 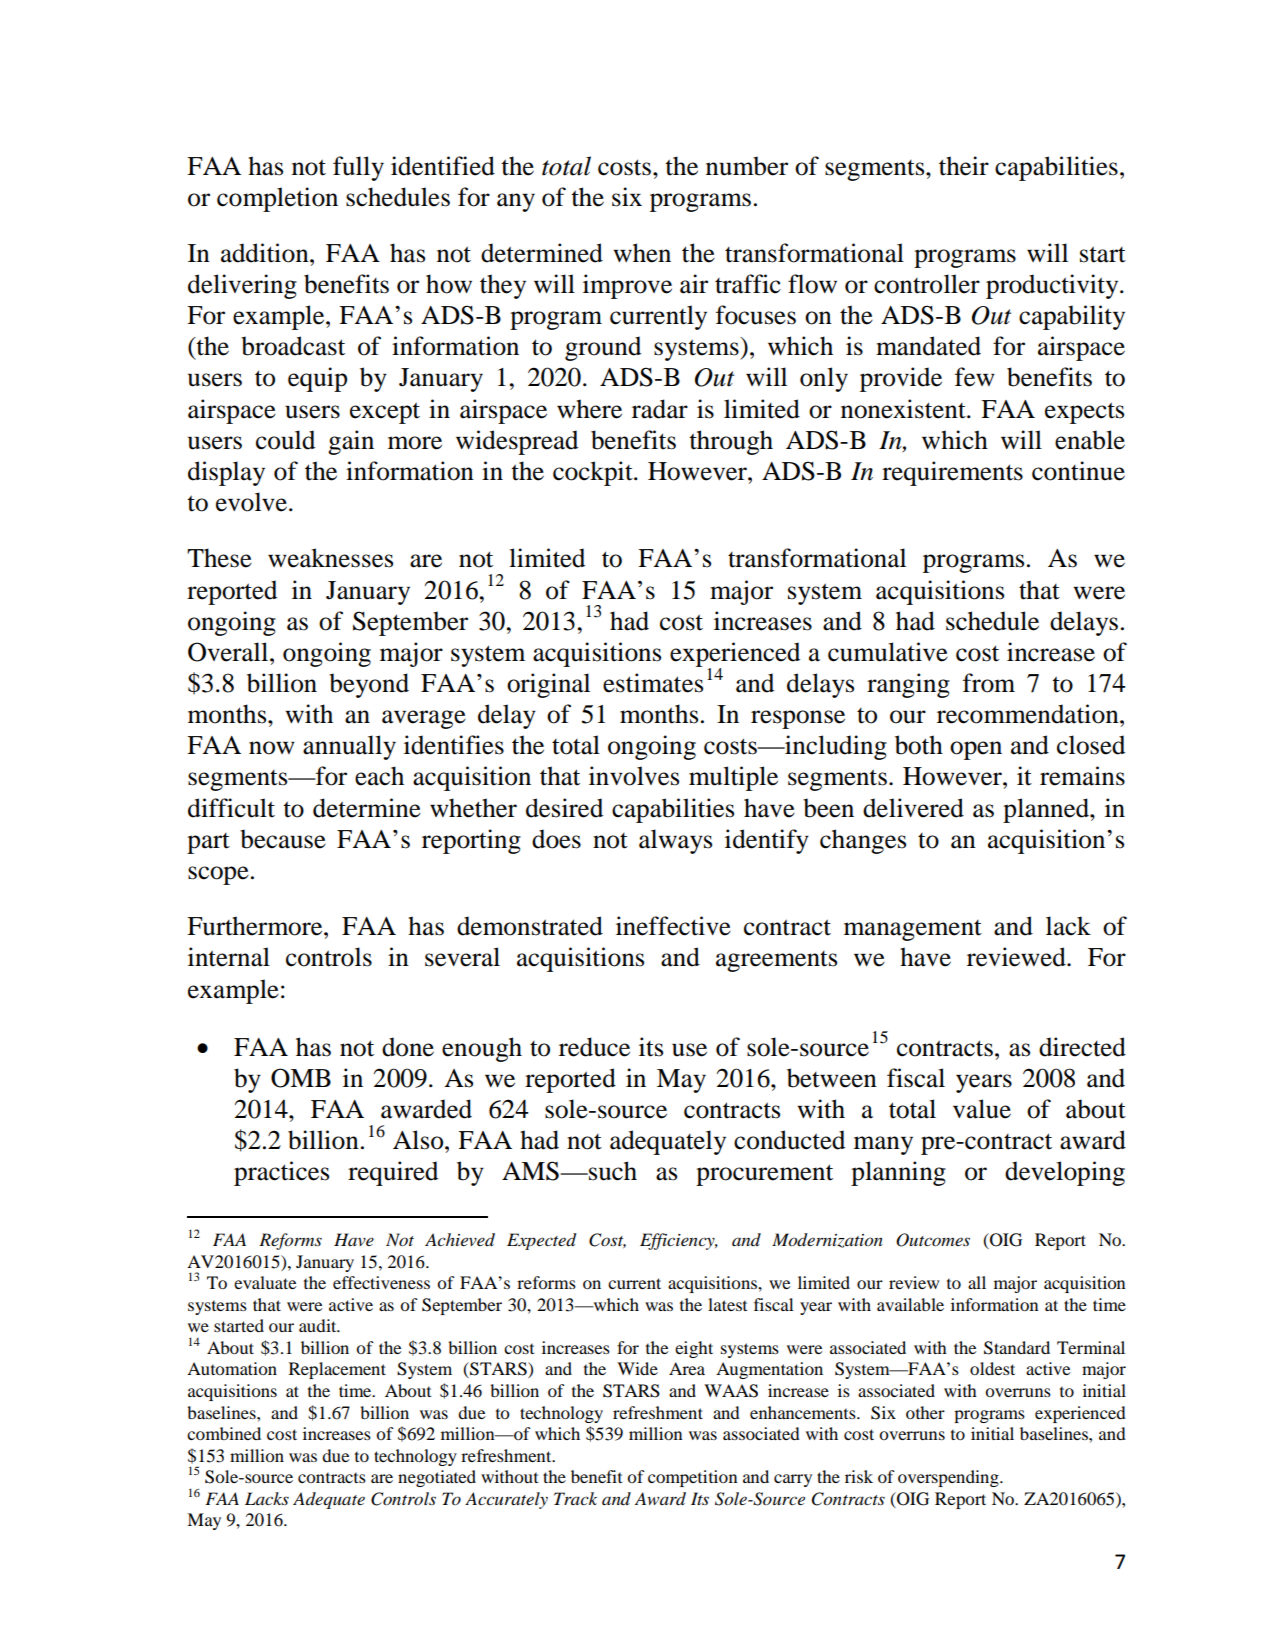 I want to click on when, so click(x=642, y=253).
